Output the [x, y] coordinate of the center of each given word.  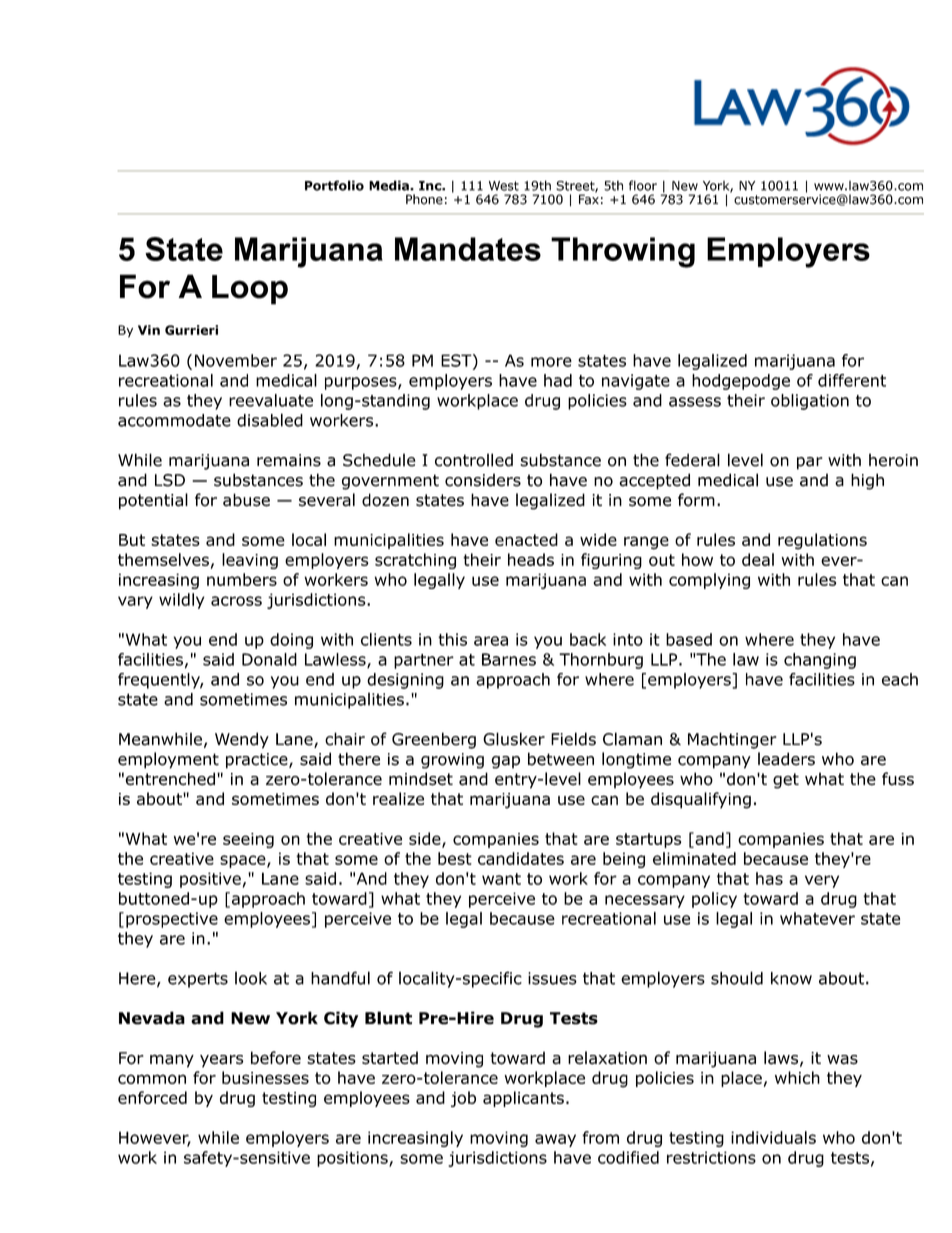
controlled [474, 460]
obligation [810, 402]
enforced [152, 1097]
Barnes [509, 659]
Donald [269, 659]
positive [210, 880]
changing [820, 661]
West [504, 186]
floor [643, 185]
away [555, 1140]
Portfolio [334, 185]
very [822, 881]
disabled [270, 420]
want [501, 879]
